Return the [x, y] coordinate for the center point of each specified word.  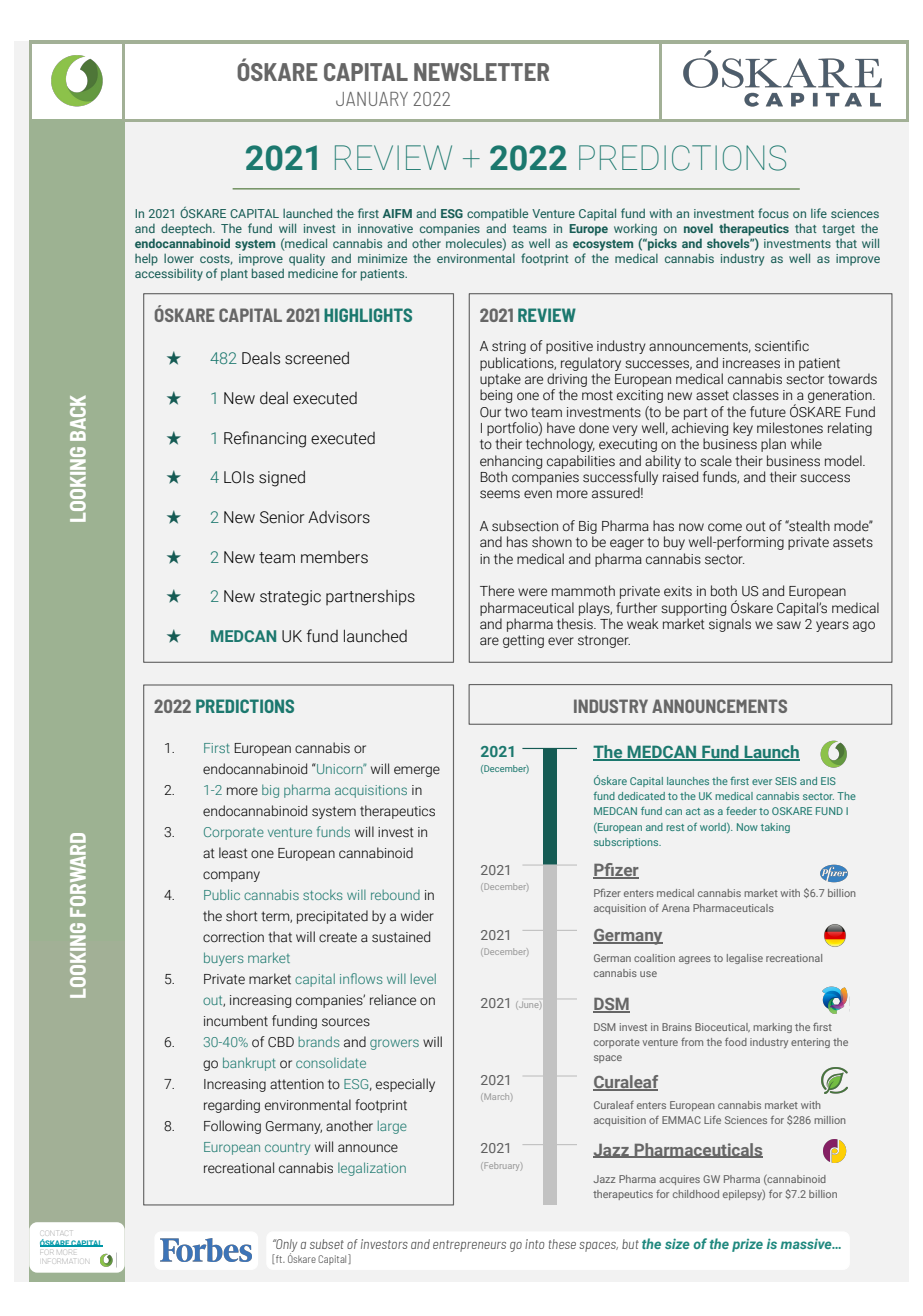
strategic [290, 598]
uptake [500, 380]
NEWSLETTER [481, 72]
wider [417, 916]
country [287, 1149]
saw [789, 625]
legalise [745, 959]
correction [233, 937]
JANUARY [372, 99]
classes [756, 395]
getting [523, 641]
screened [317, 358]
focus [773, 213]
